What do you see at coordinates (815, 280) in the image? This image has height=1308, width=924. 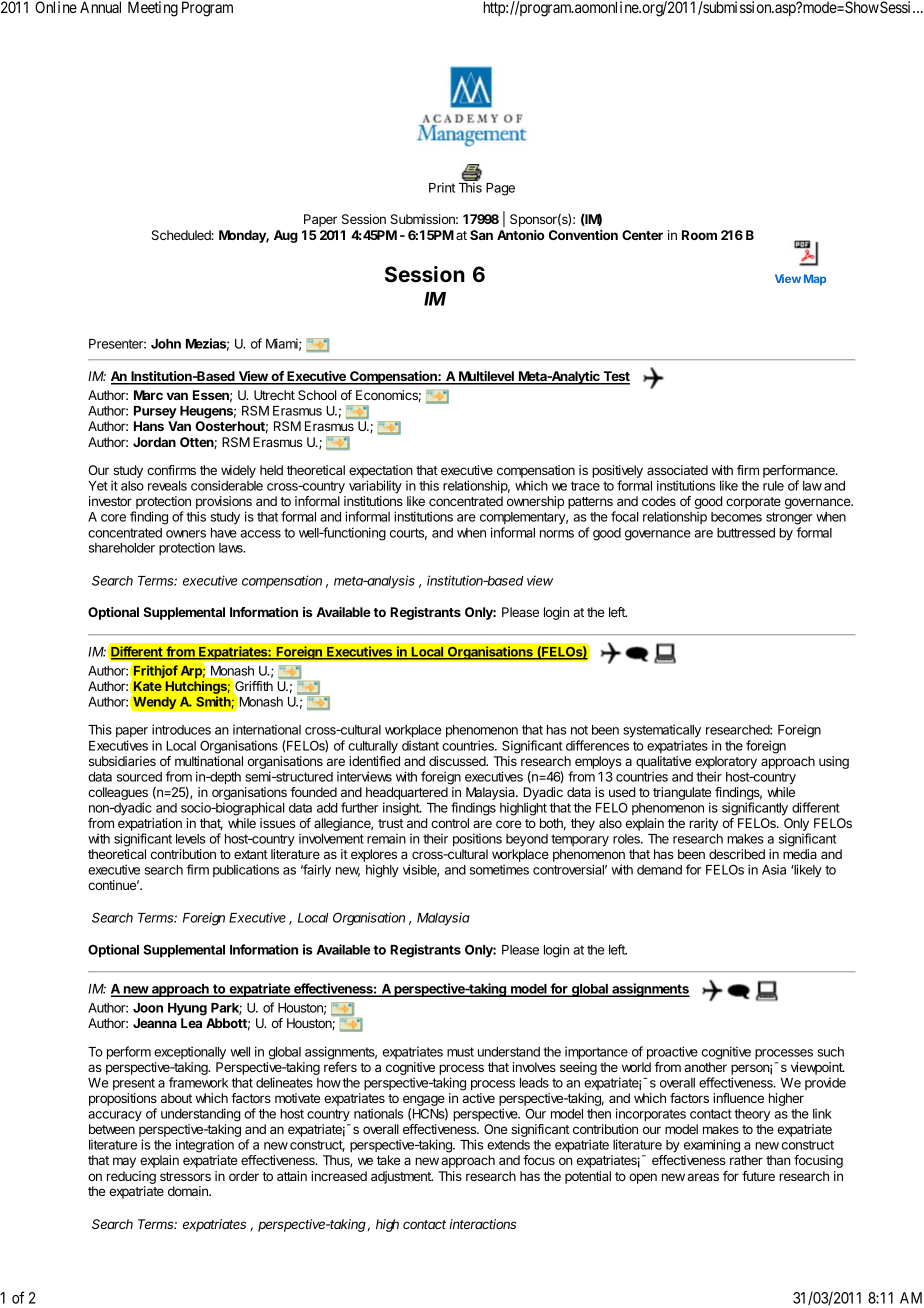 I see `Map` at bounding box center [815, 280].
